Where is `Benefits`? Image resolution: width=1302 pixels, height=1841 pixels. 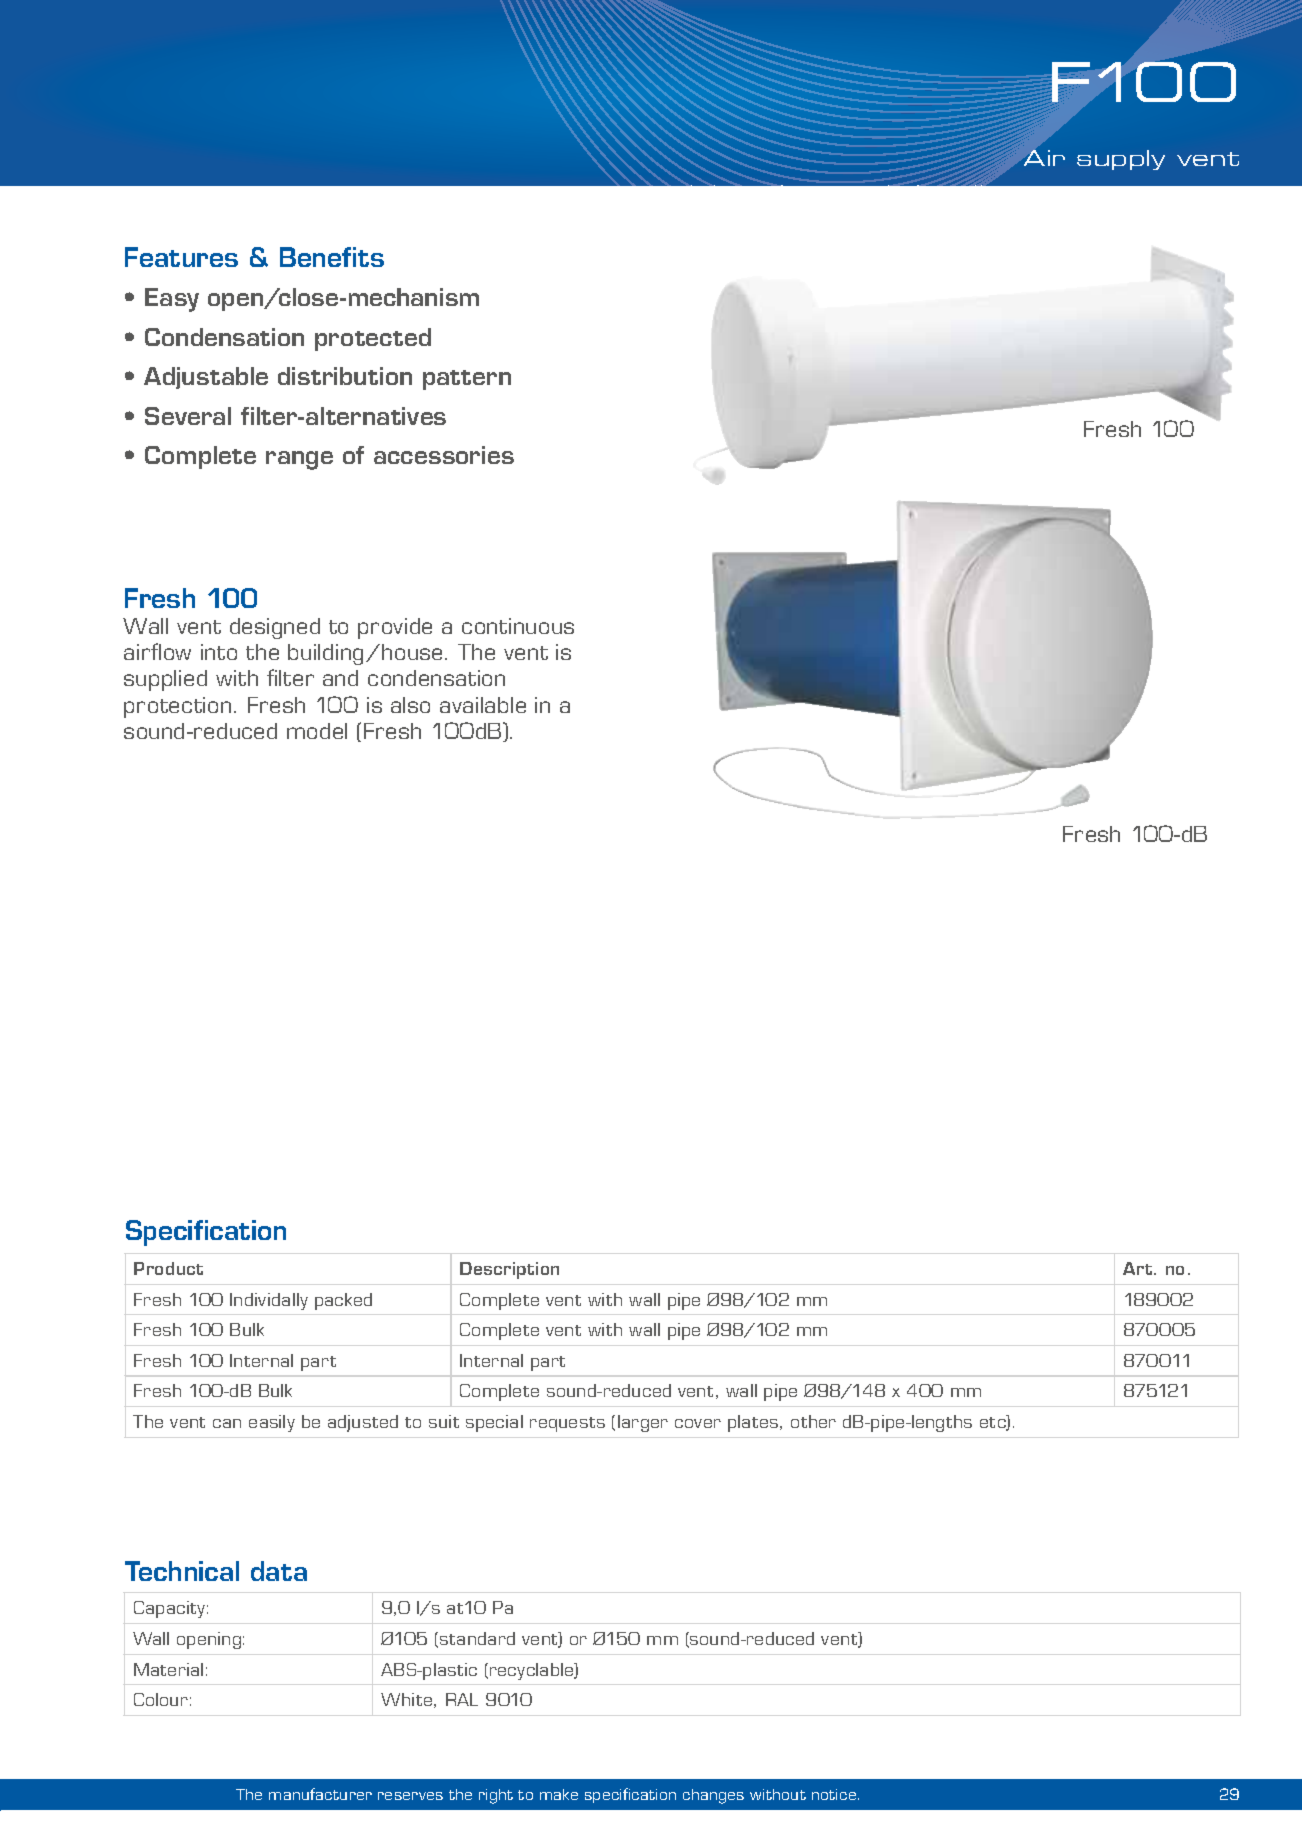
Benefits is located at coordinates (332, 257).
